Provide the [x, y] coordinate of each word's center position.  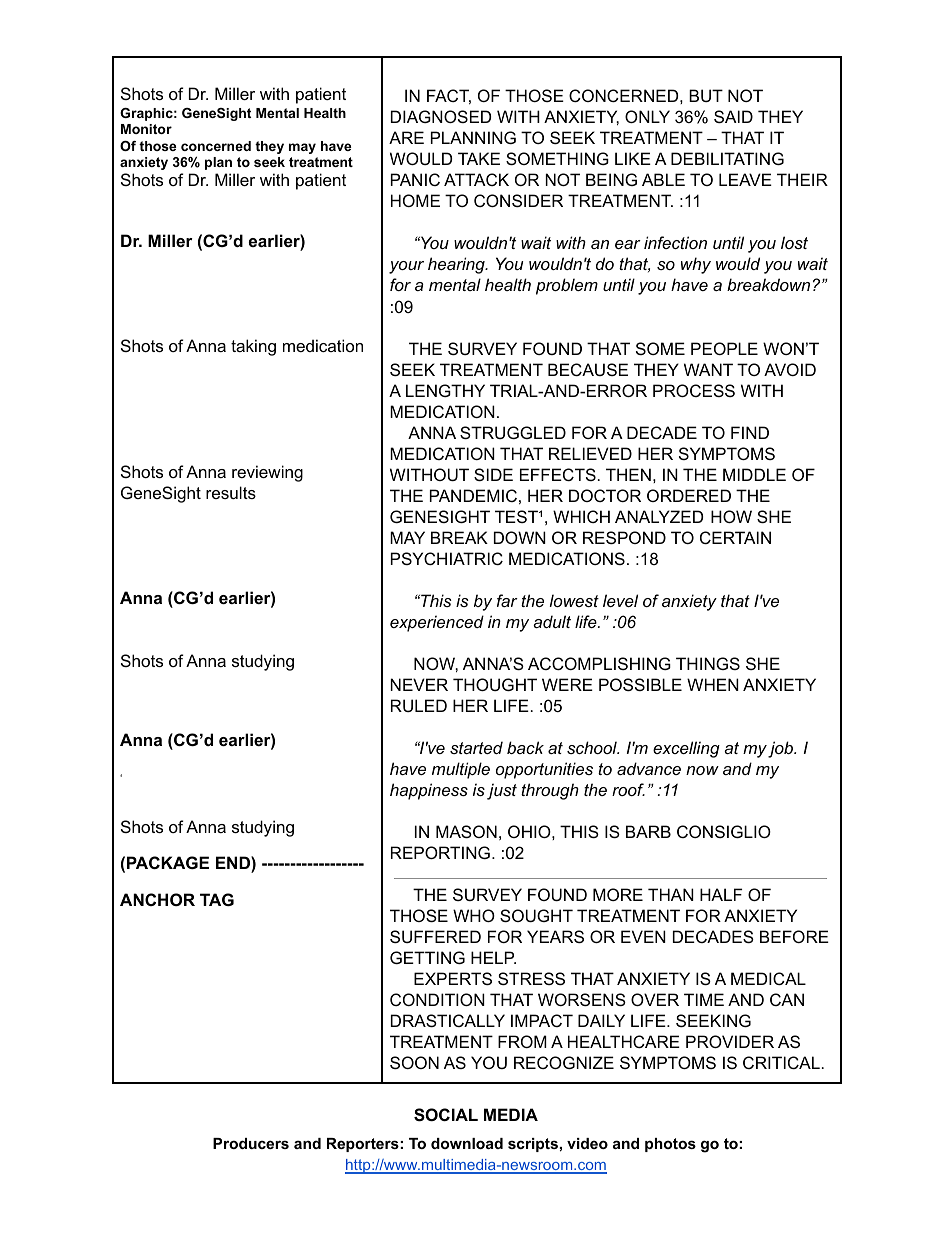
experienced [437, 623]
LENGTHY [445, 390]
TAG [217, 899]
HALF [721, 894]
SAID [733, 116]
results [231, 492]
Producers [251, 1143]
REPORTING [440, 852]
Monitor [146, 129]
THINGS [708, 663]
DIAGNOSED [441, 116]
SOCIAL [446, 1115]
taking [253, 347]
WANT [708, 369]
